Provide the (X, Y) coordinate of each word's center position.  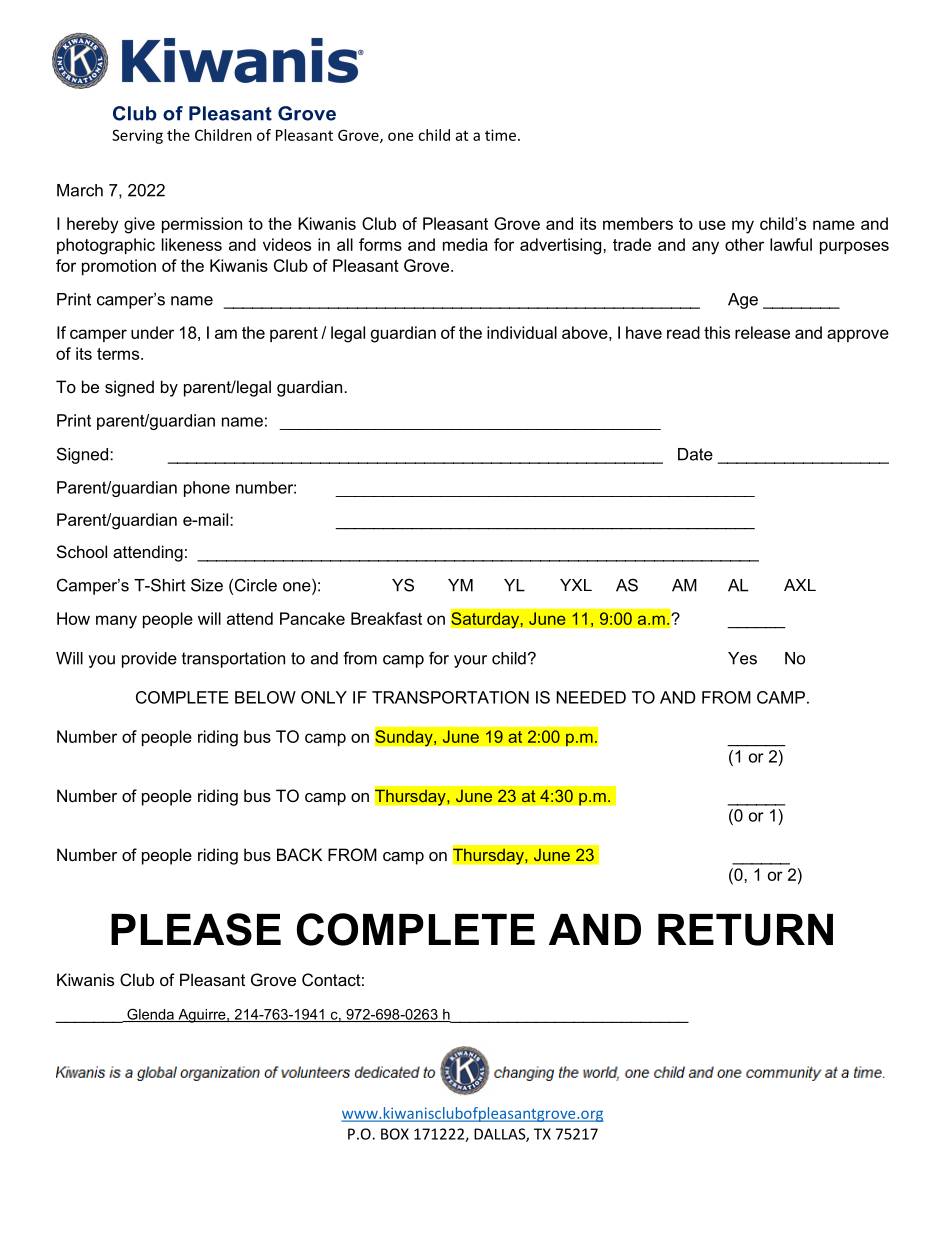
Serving (137, 136)
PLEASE (196, 929)
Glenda (150, 1015)
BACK (299, 854)
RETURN (745, 930)
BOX (395, 1134)
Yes (742, 658)
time (500, 135)
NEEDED (591, 697)
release (762, 332)
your (470, 661)
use (712, 225)
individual (522, 332)
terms (119, 354)
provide (149, 660)
